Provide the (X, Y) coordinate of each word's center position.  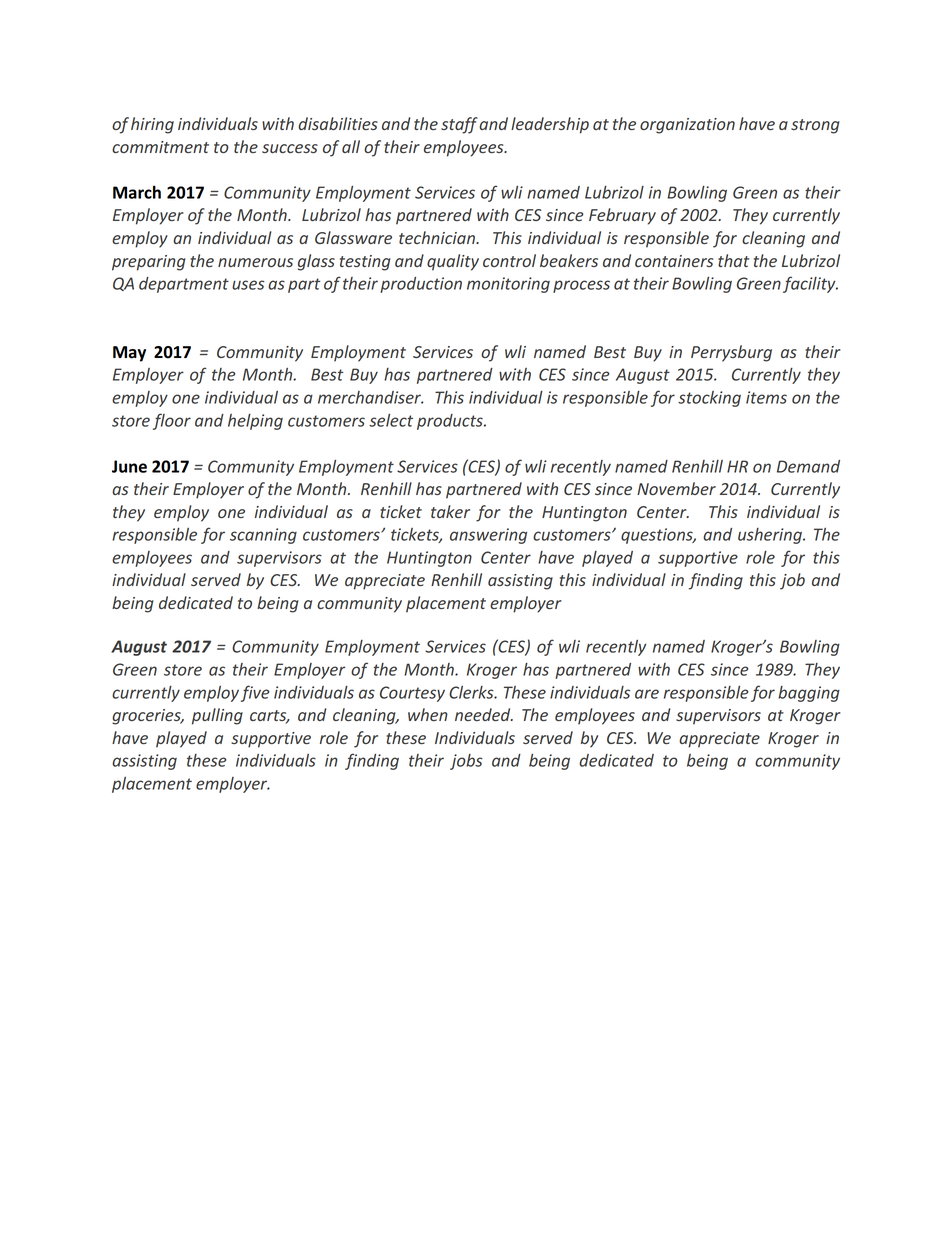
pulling (217, 716)
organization (687, 126)
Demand (808, 466)
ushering (771, 536)
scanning (263, 536)
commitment (160, 147)
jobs (466, 762)
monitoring (508, 285)
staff (459, 125)
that (733, 260)
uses (248, 285)
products (451, 422)
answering (488, 536)
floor (172, 421)
